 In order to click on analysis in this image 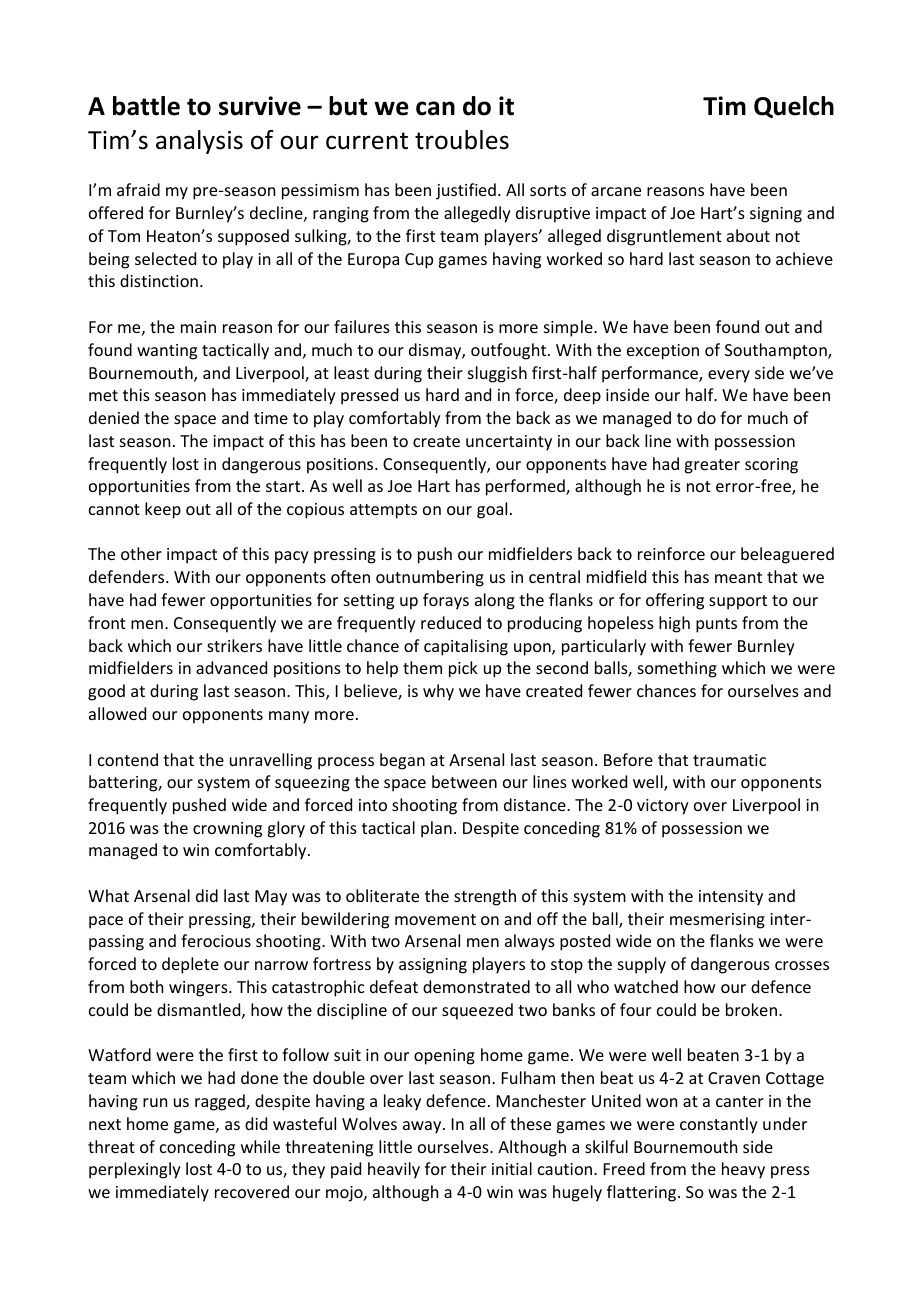, I will do `click(199, 142)`.
